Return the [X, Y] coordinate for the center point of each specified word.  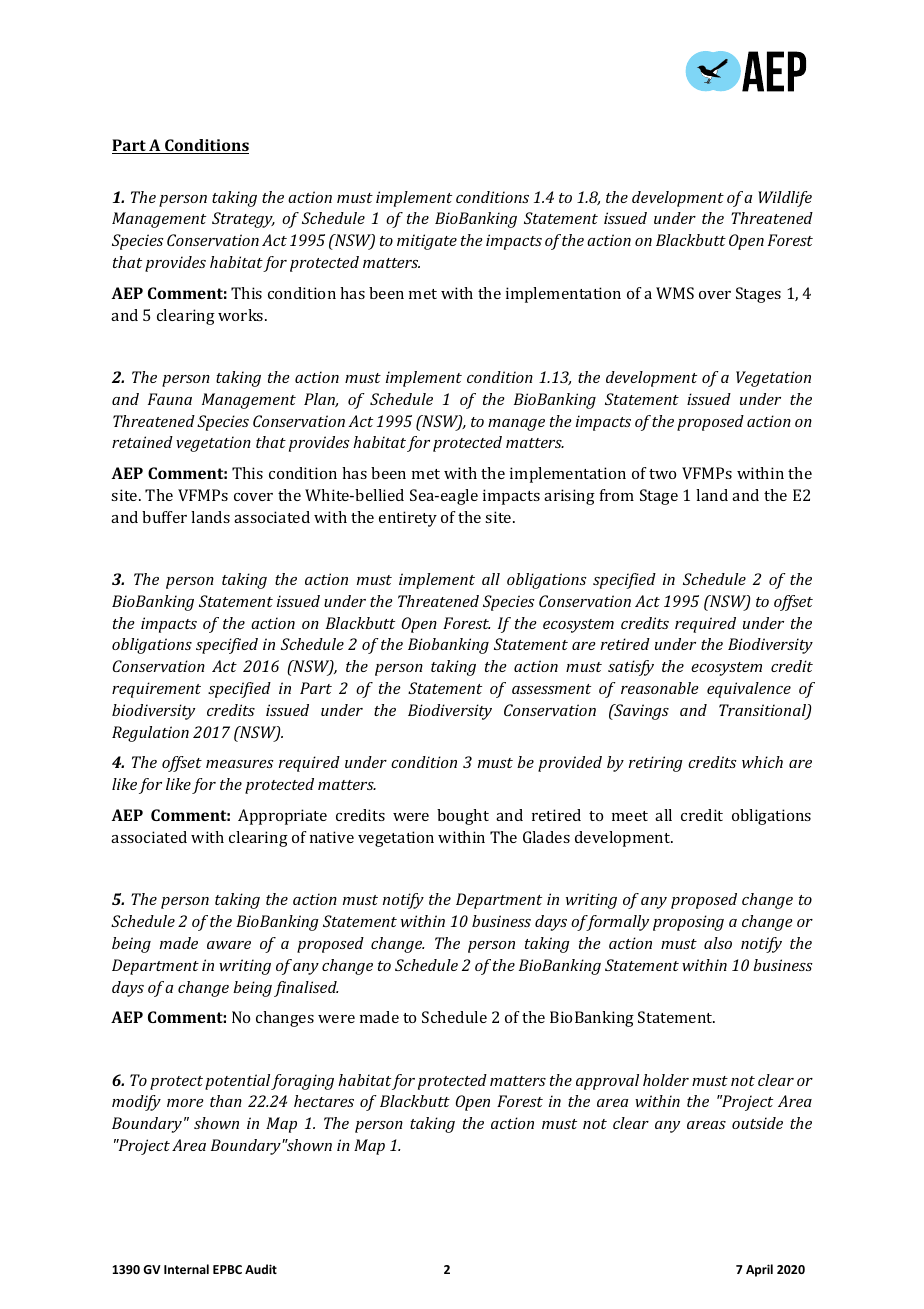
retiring [656, 764]
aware [229, 945]
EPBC [227, 1269]
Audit [261, 1269]
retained [142, 442]
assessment [551, 689]
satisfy [631, 668]
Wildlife [785, 199]
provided [570, 764]
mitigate [427, 242]
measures [240, 764]
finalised [306, 989]
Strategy [243, 220]
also [718, 943]
